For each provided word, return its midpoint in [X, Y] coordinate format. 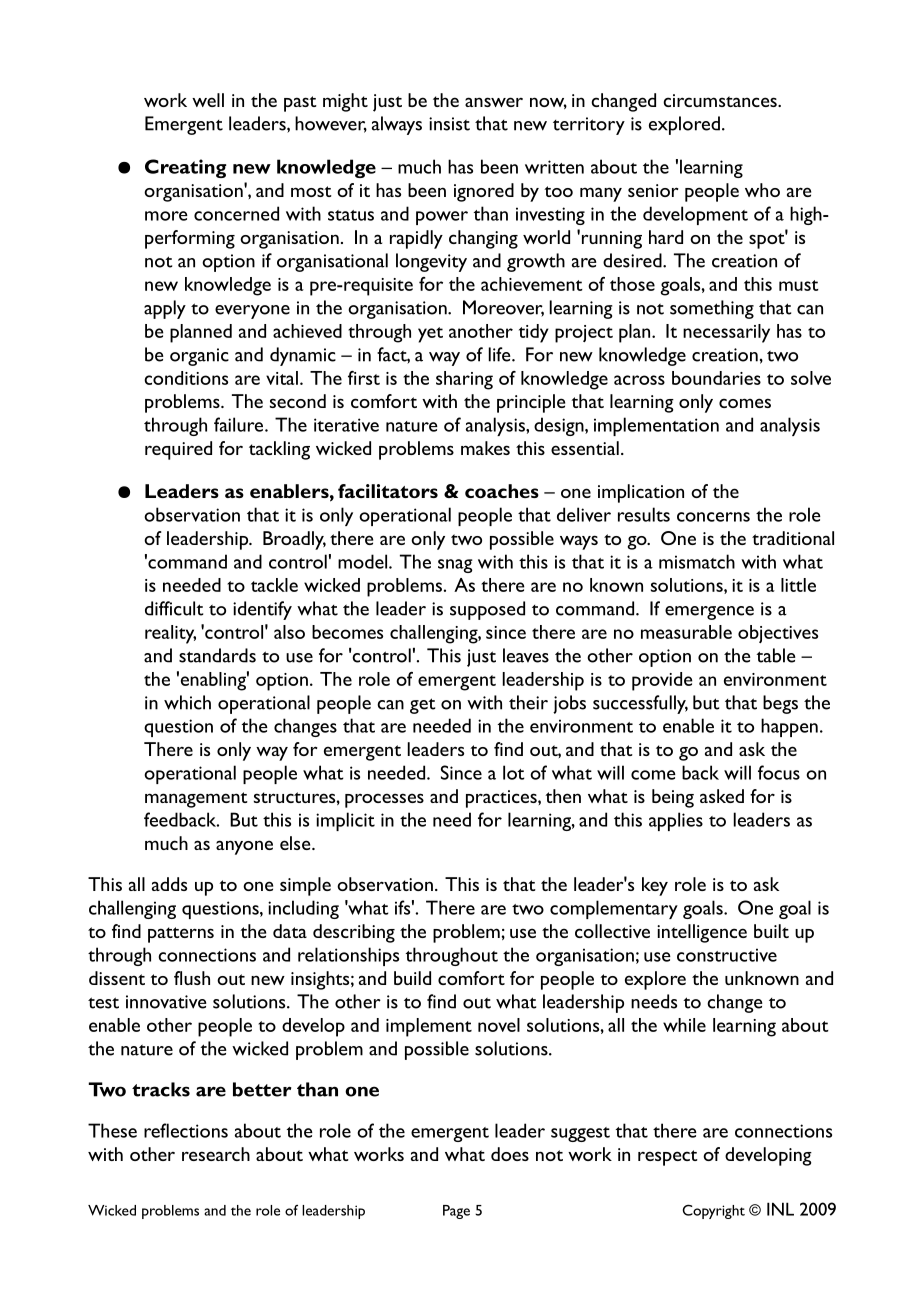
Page [456, 1212]
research [216, 1154]
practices [502, 799]
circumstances [721, 100]
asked [722, 796]
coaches [502, 491]
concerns [713, 517]
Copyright [713, 1211]
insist [449, 124]
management [196, 800]
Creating [185, 168]
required [178, 450]
